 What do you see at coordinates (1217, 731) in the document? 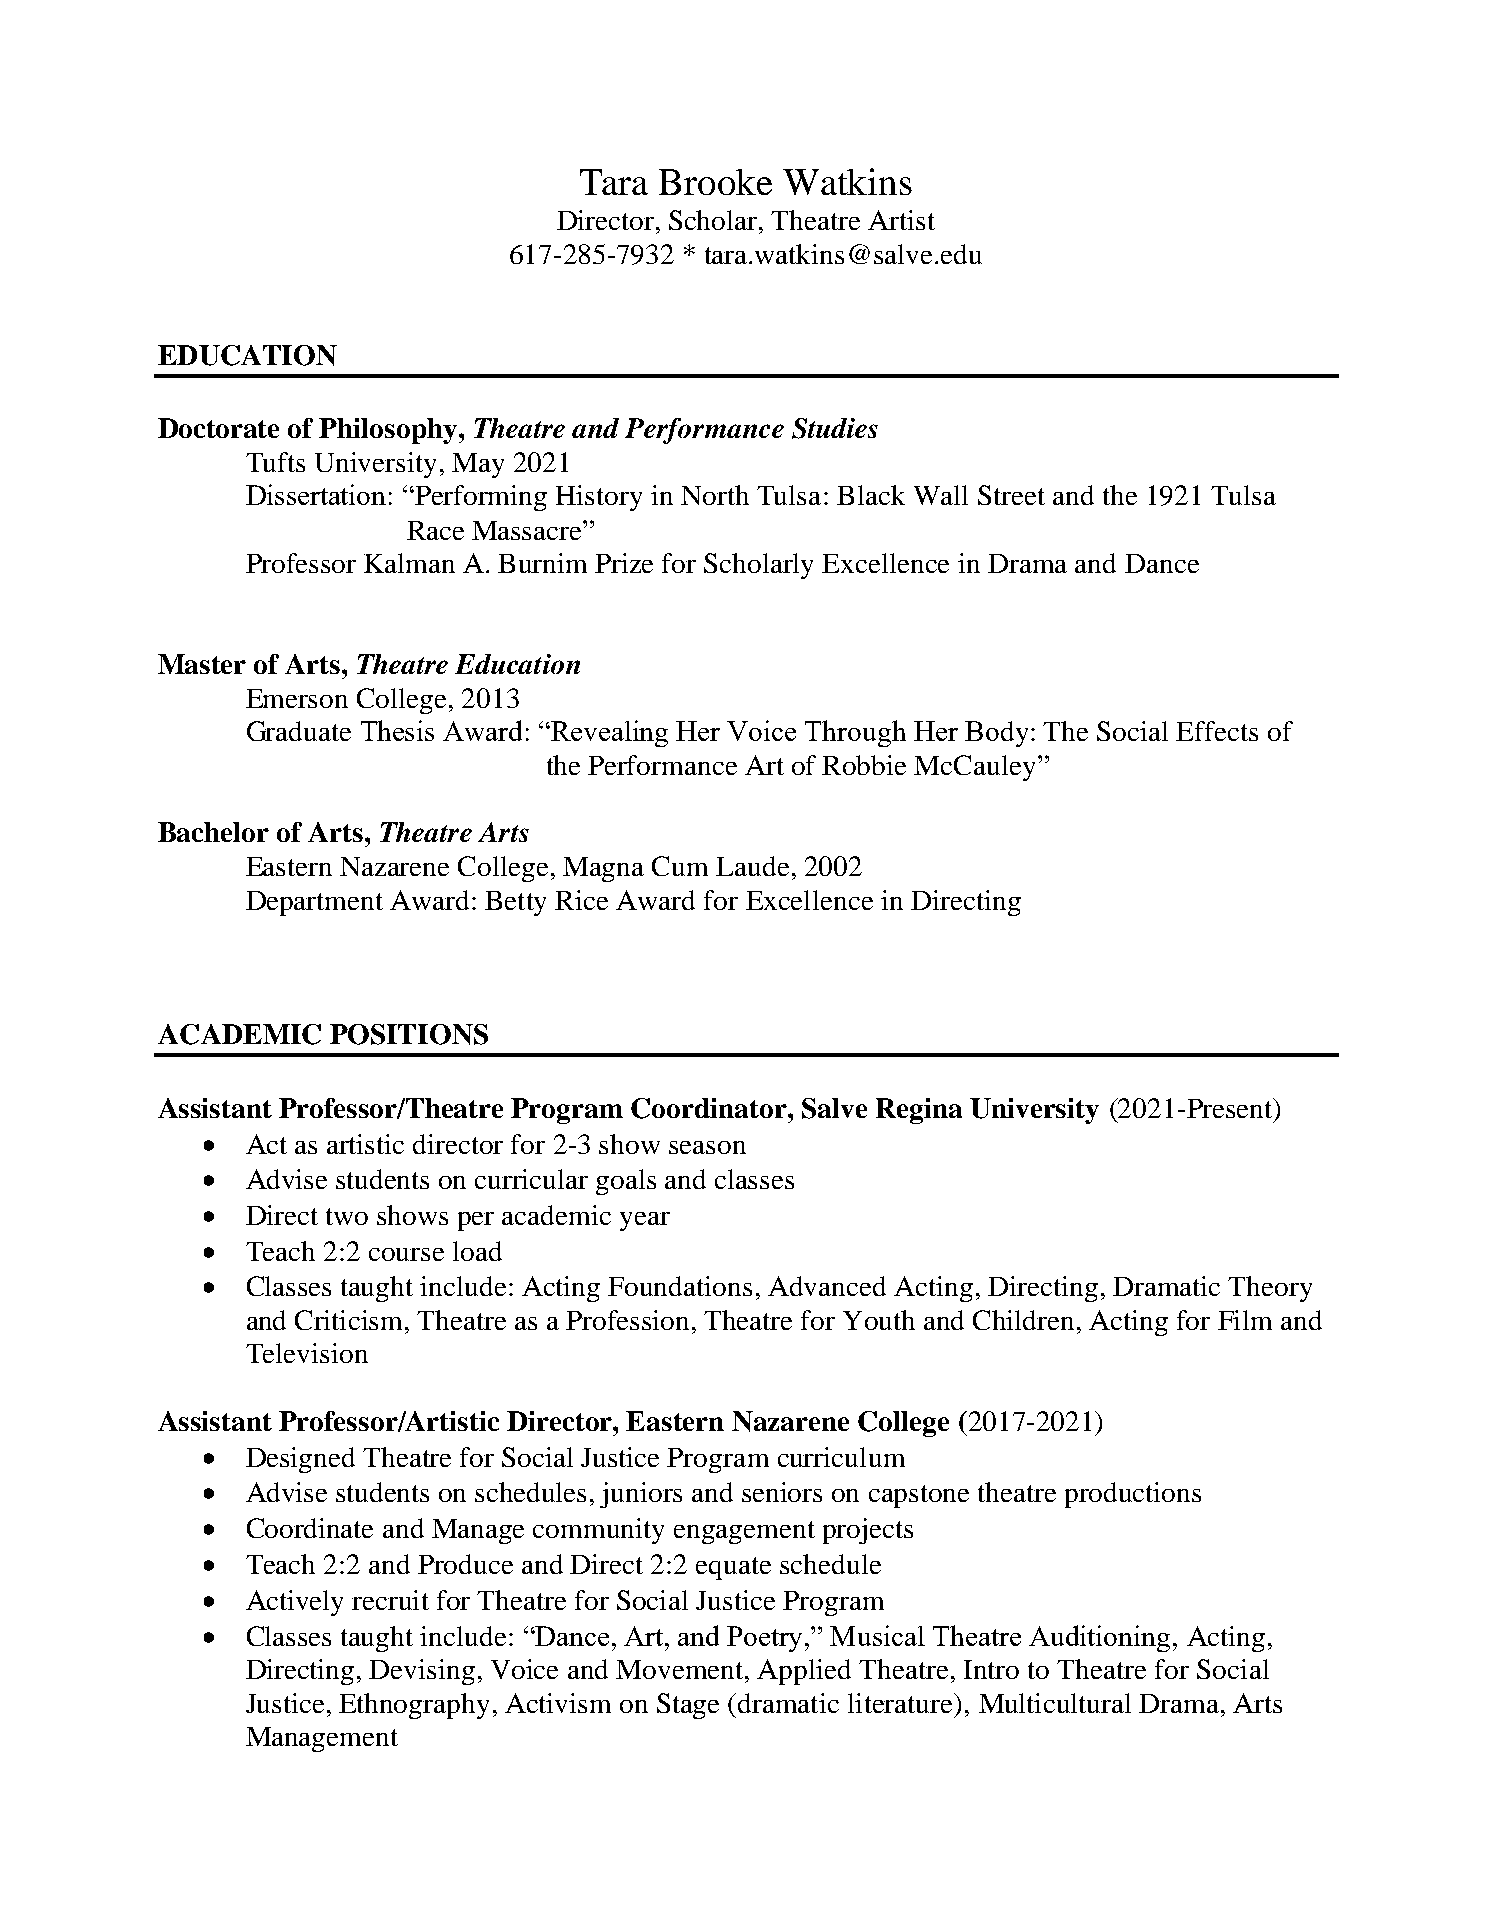
I see `Effects` at bounding box center [1217, 731].
